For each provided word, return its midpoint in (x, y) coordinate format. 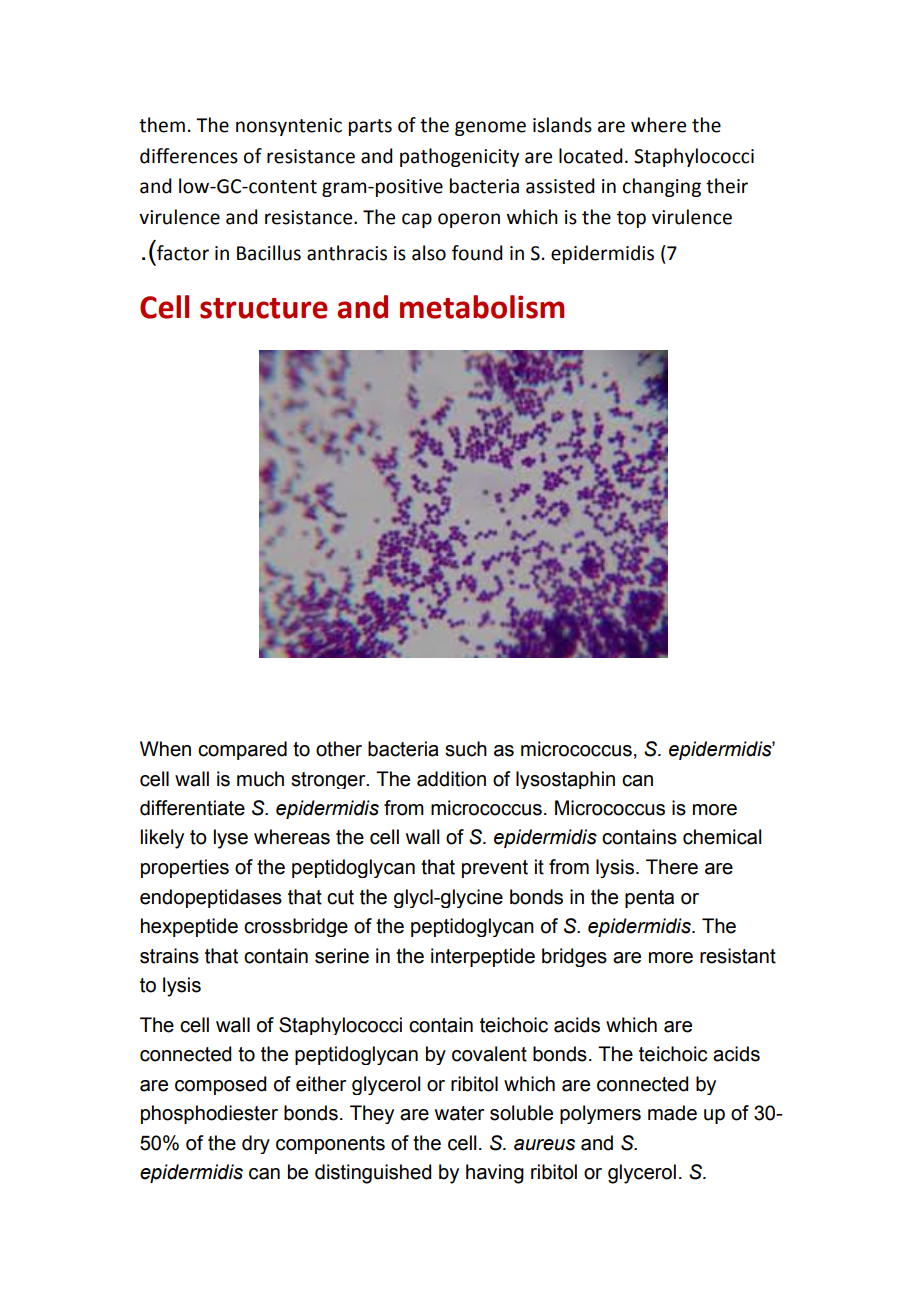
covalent (489, 1054)
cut (340, 897)
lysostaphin (565, 780)
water (459, 1113)
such (466, 749)
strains (169, 956)
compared (242, 750)
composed (220, 1085)
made (672, 1113)
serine (342, 956)
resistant (738, 956)
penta (649, 899)
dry (256, 1144)
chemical (722, 837)
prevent (495, 869)
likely (162, 839)
